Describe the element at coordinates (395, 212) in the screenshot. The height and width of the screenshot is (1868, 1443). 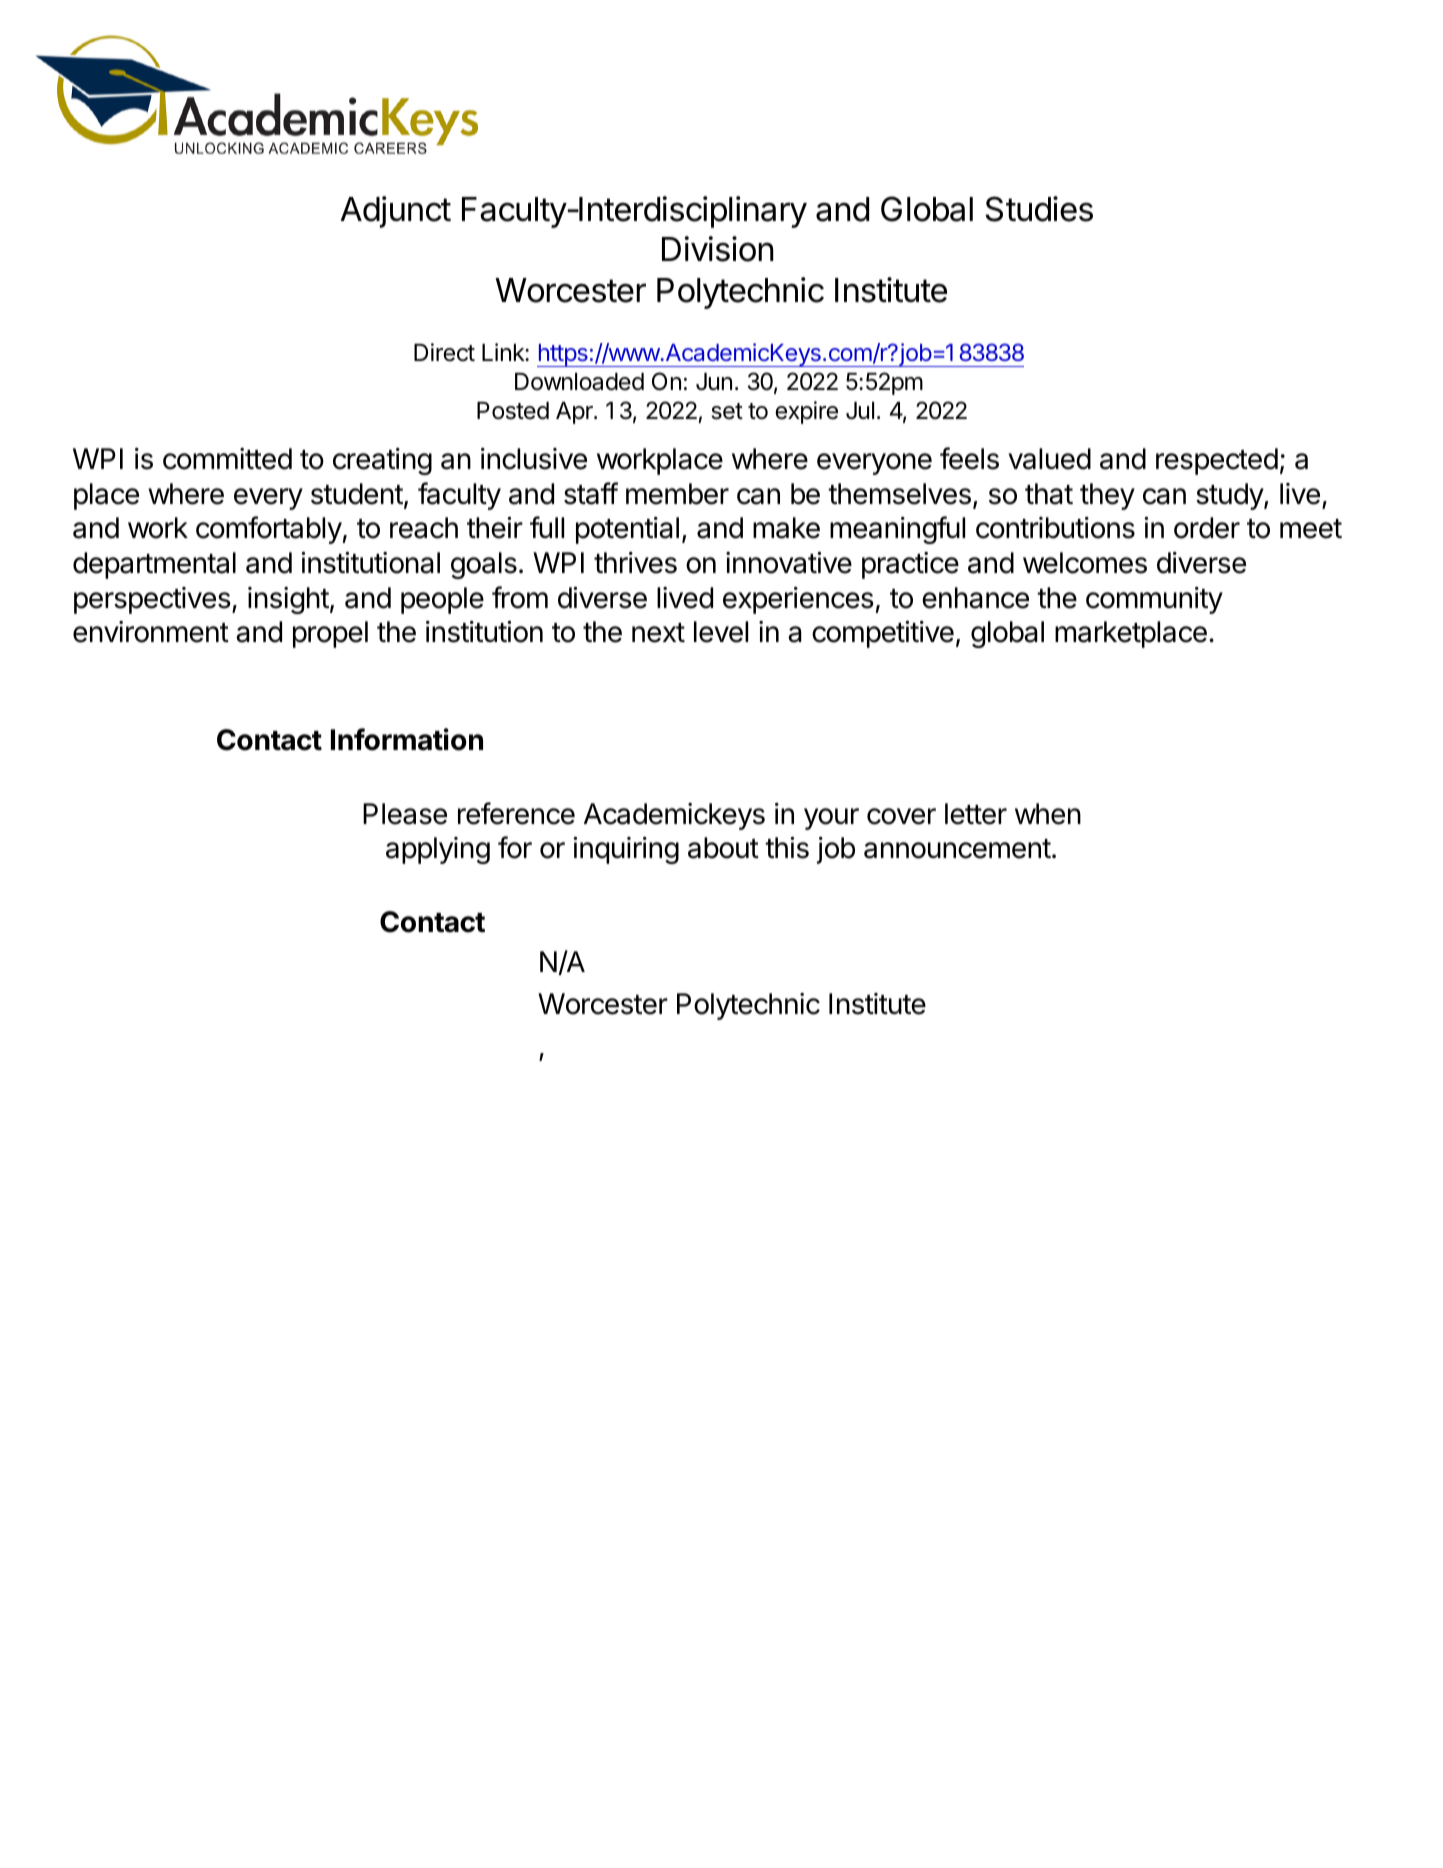
I see `Adjunct` at that location.
